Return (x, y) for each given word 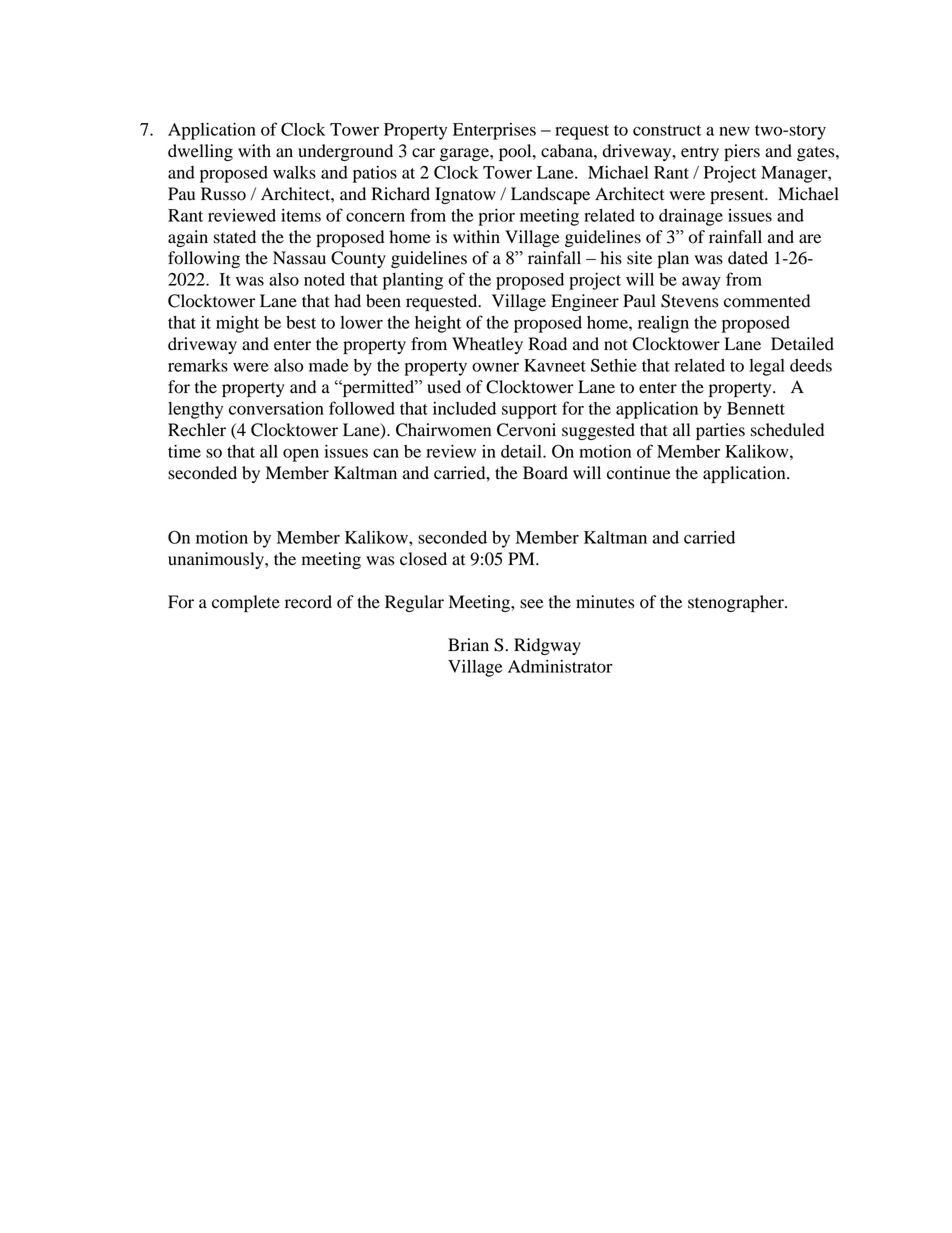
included (464, 408)
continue (639, 473)
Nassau (299, 258)
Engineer (585, 302)
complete (246, 603)
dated (748, 258)
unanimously (217, 560)
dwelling (200, 152)
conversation (276, 408)
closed (423, 559)
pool (516, 152)
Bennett (756, 408)
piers (742, 152)
